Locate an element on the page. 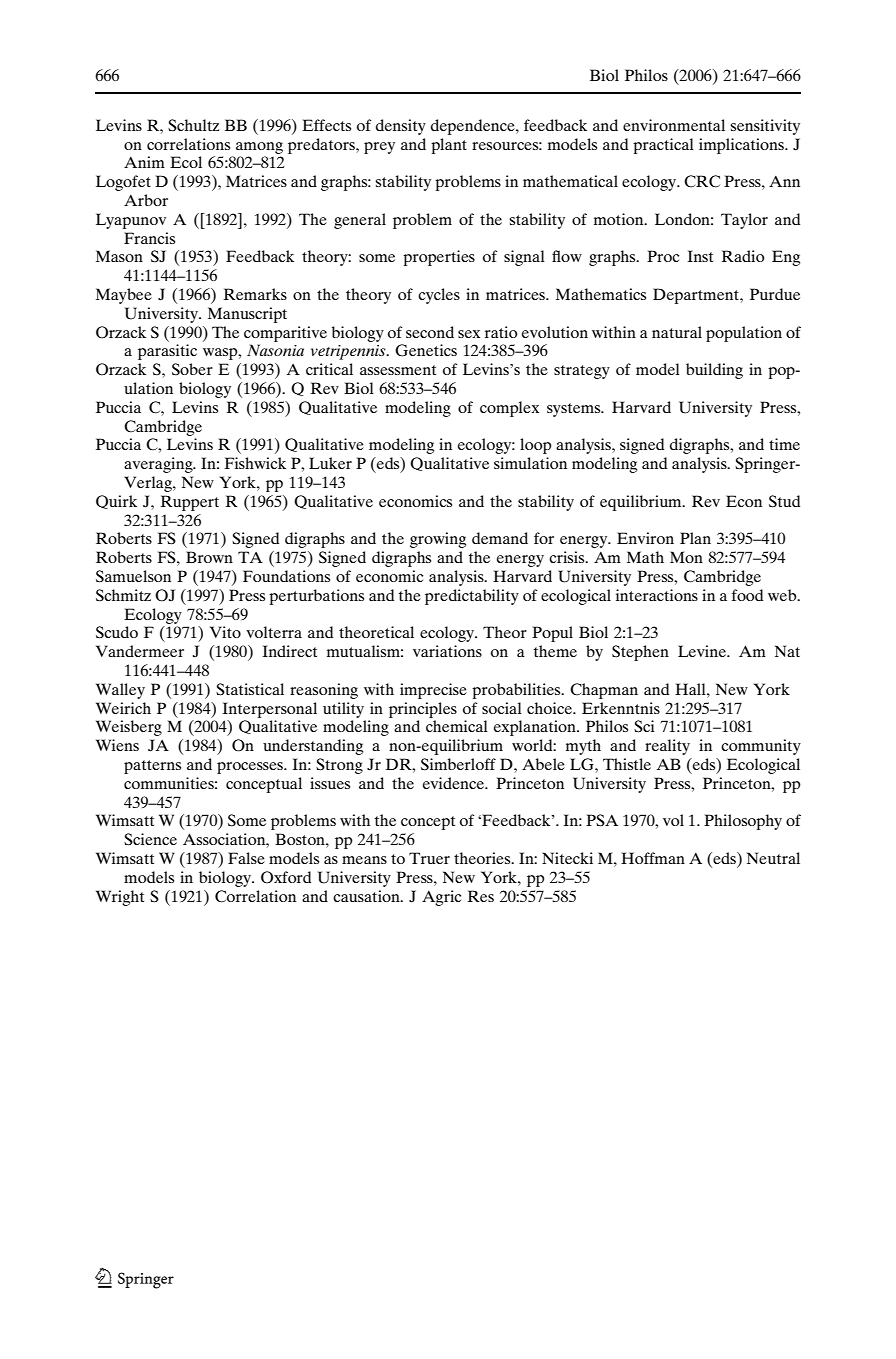 The height and width of the image is (1359, 896). patterns is located at coordinates (152, 767).
